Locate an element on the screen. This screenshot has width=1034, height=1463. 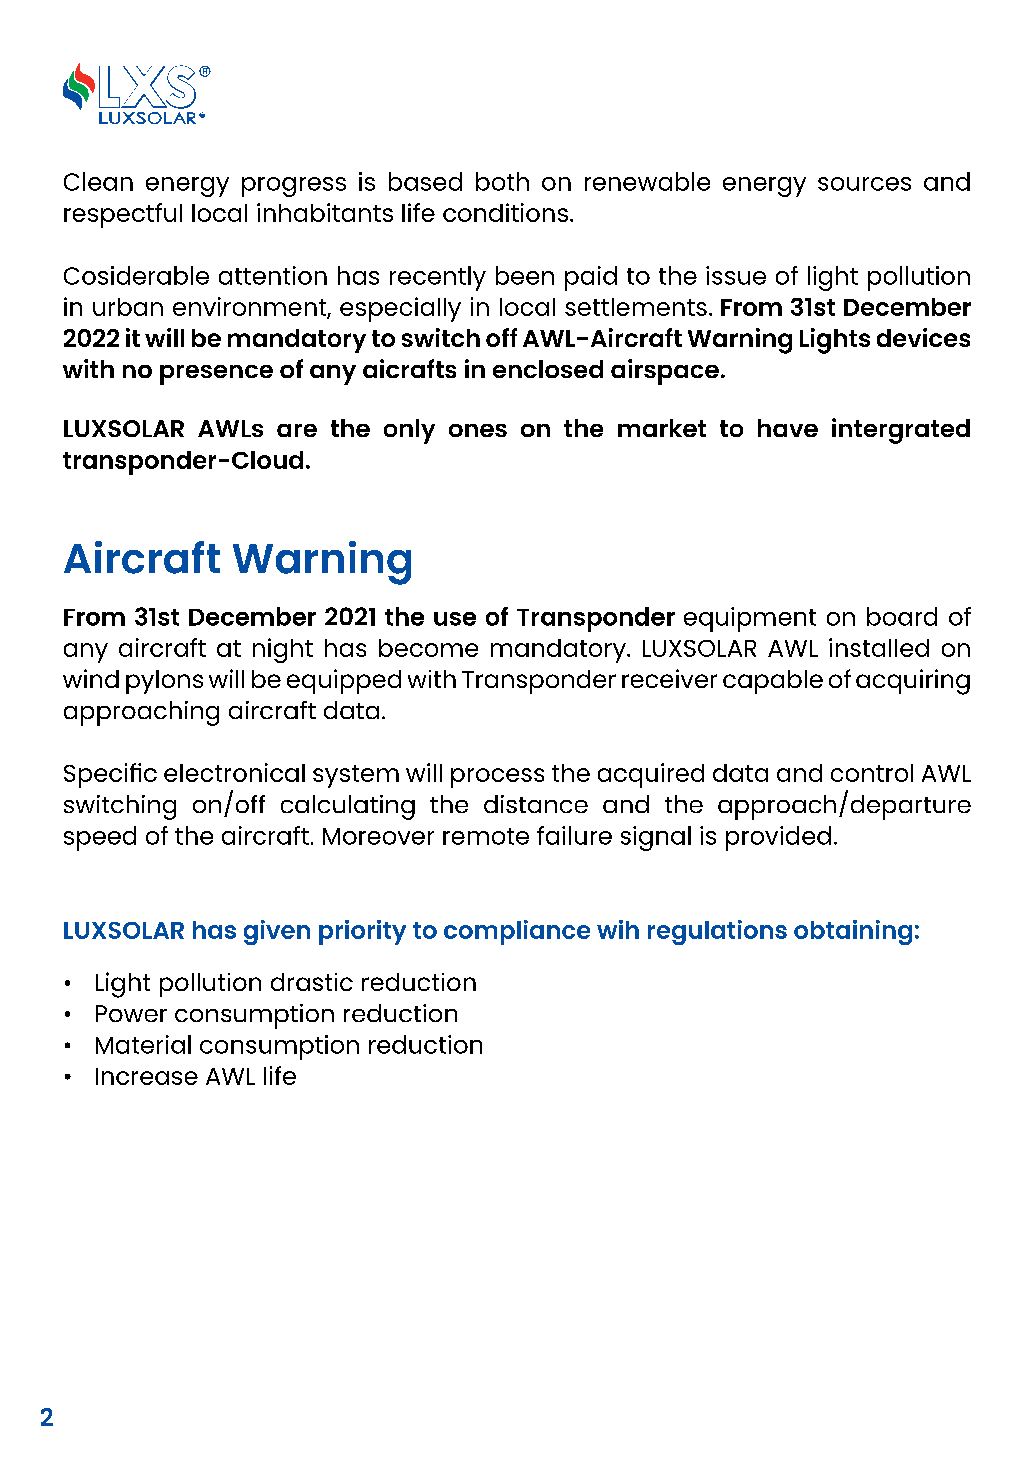
conditions is located at coordinates (505, 212).
